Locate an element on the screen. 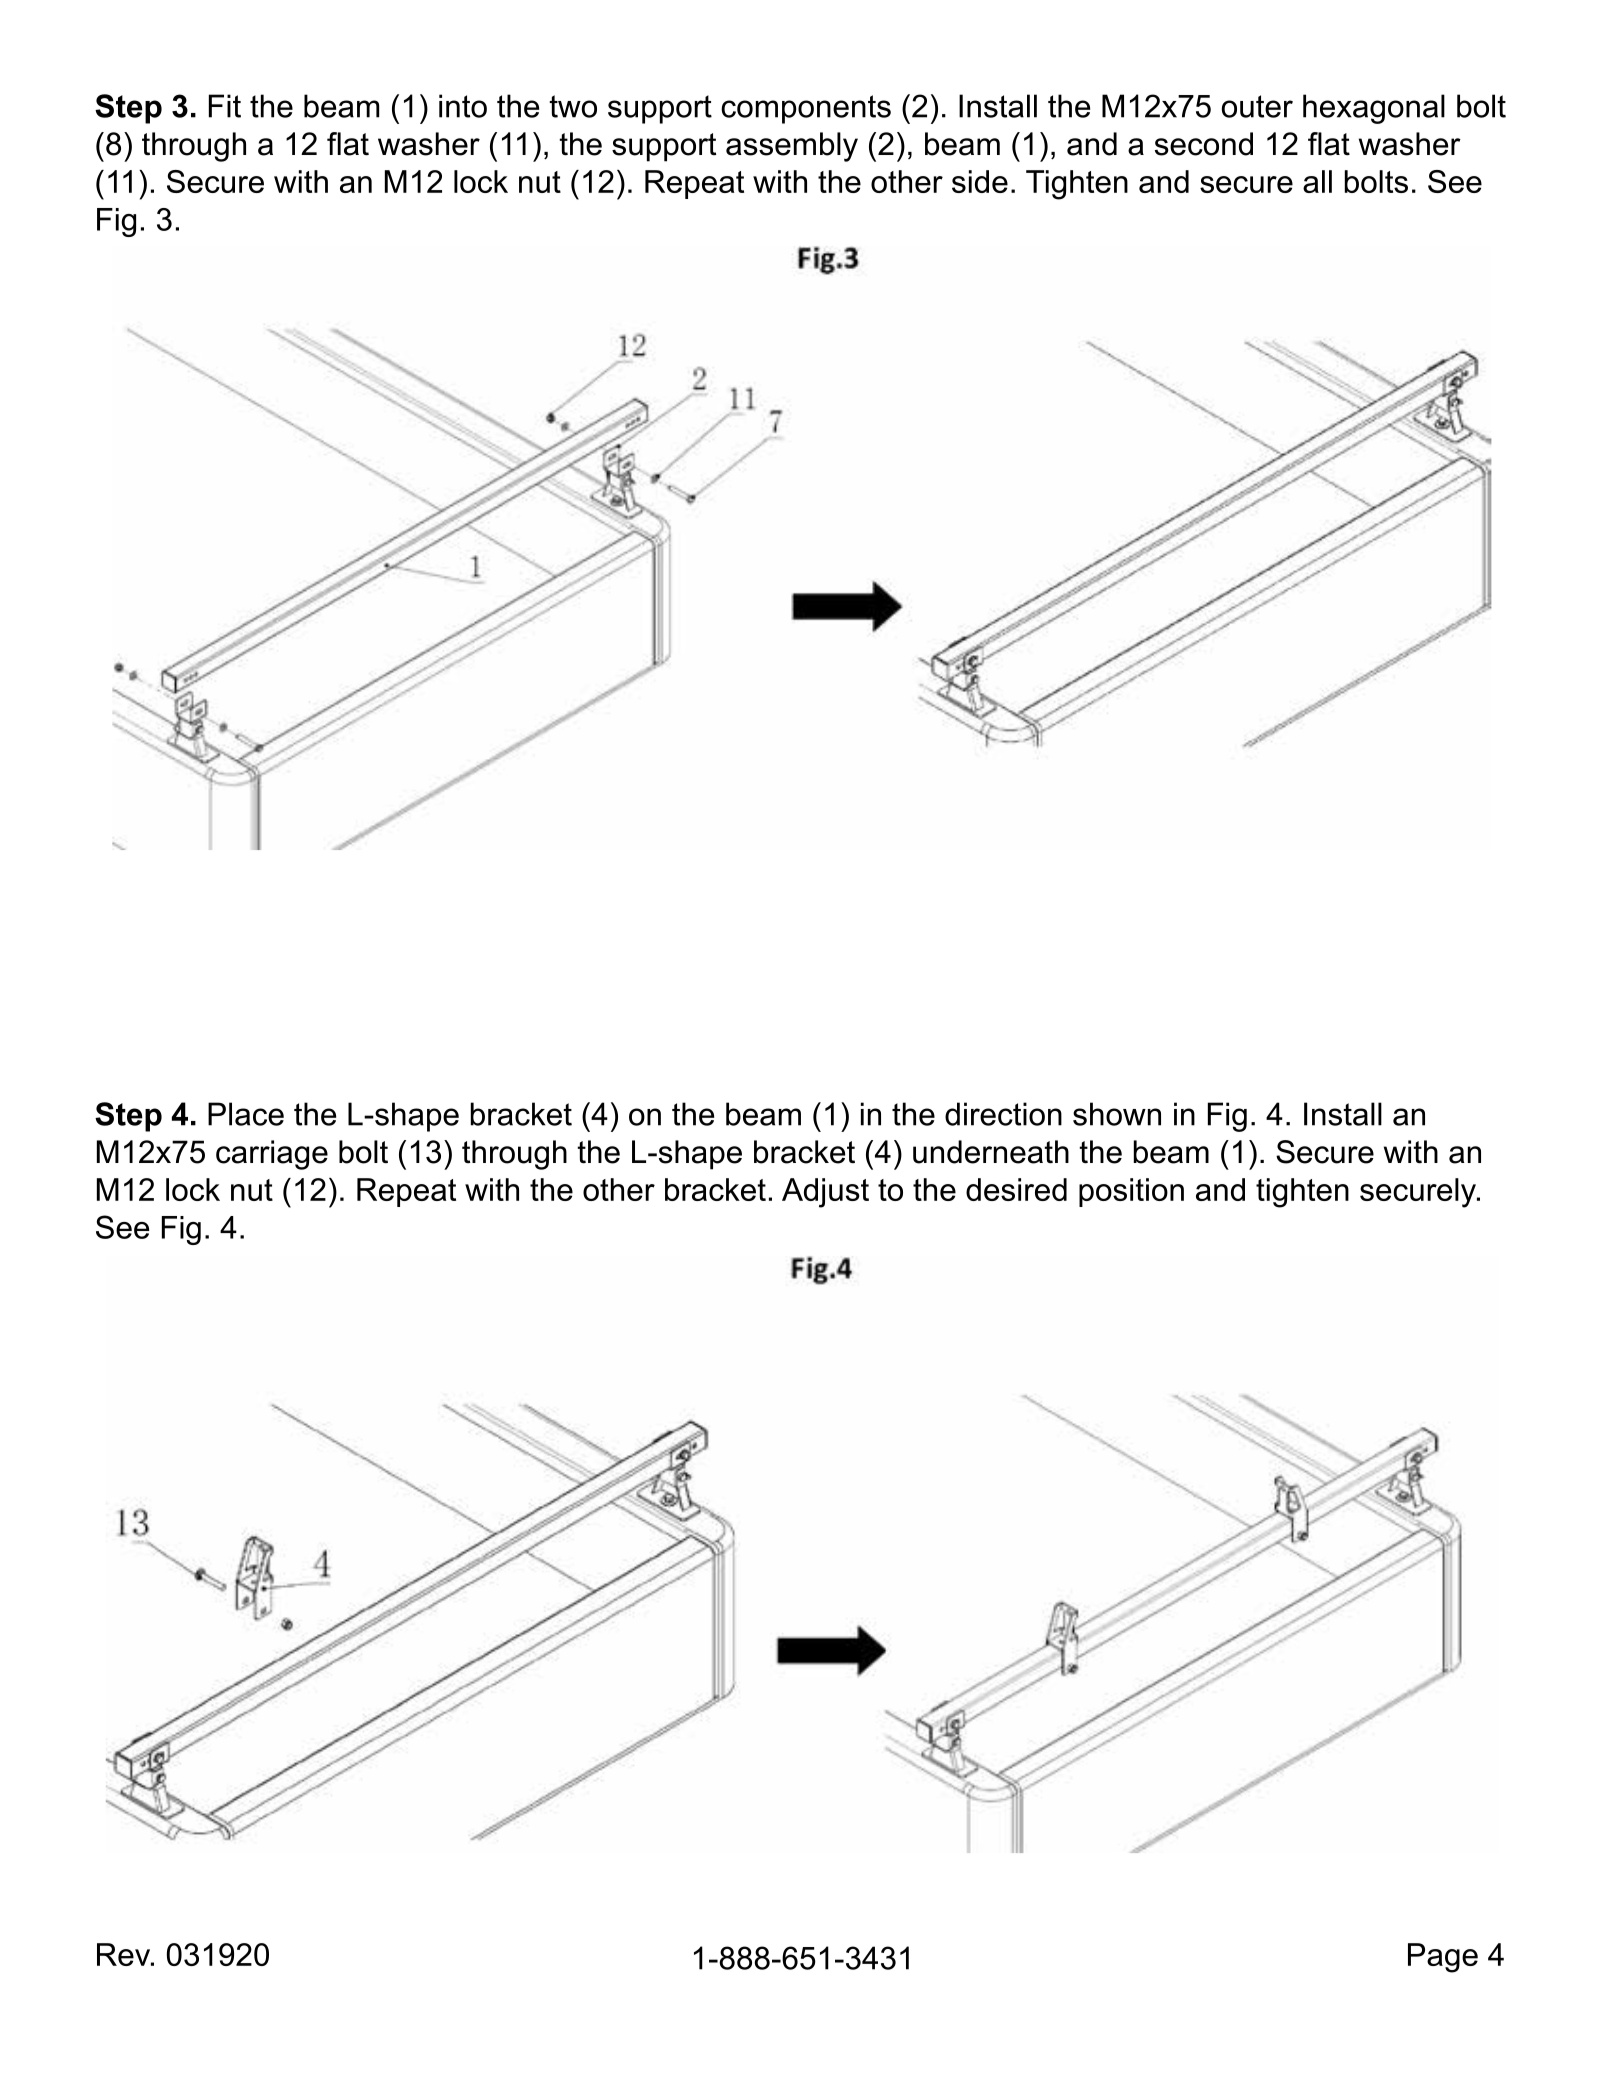  carriage is located at coordinates (272, 1155).
